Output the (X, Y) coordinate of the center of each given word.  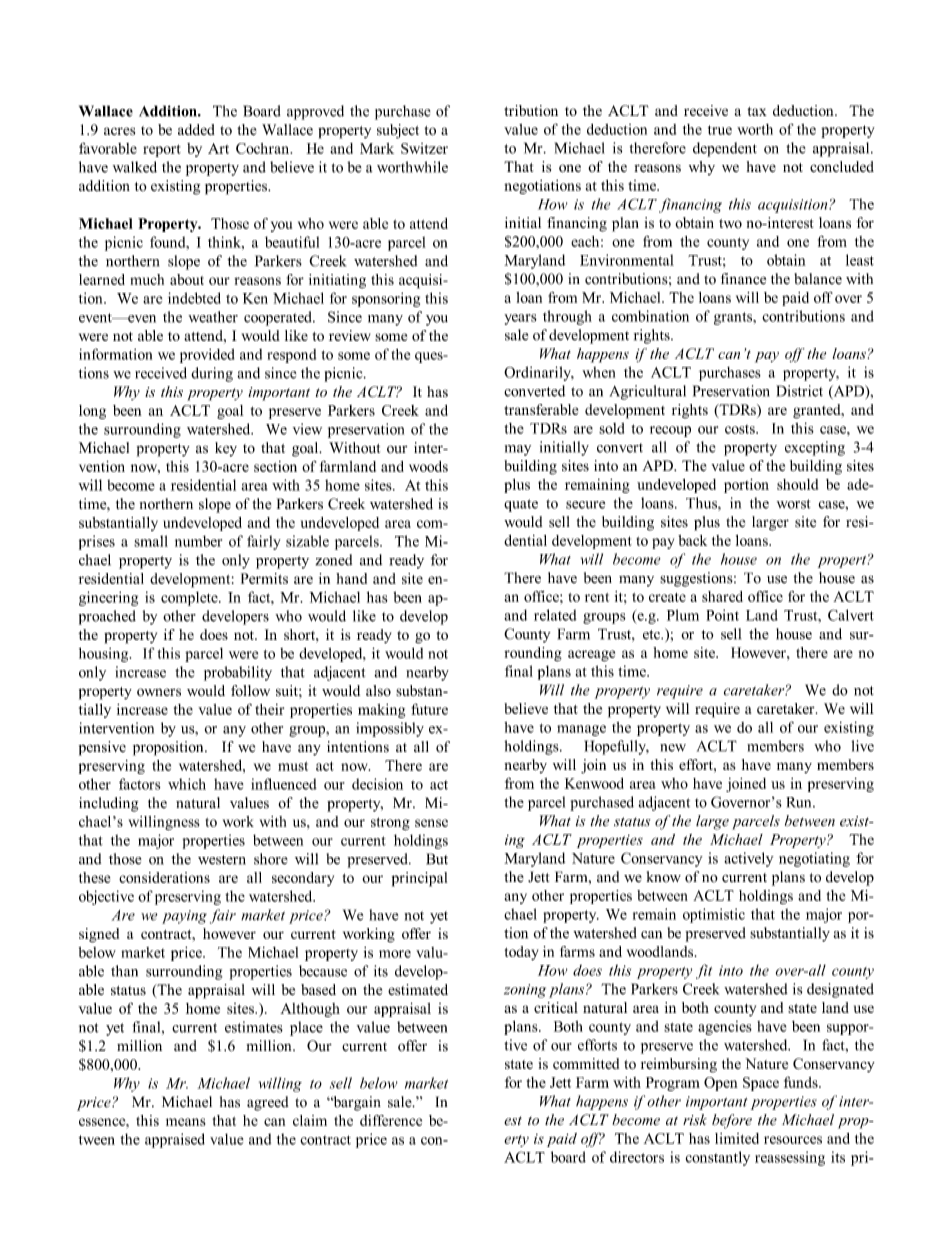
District (799, 391)
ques (430, 357)
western (222, 860)
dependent (725, 149)
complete (190, 598)
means (186, 1122)
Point (722, 615)
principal (419, 879)
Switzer (424, 148)
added (196, 129)
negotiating (814, 859)
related (555, 615)
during (212, 374)
